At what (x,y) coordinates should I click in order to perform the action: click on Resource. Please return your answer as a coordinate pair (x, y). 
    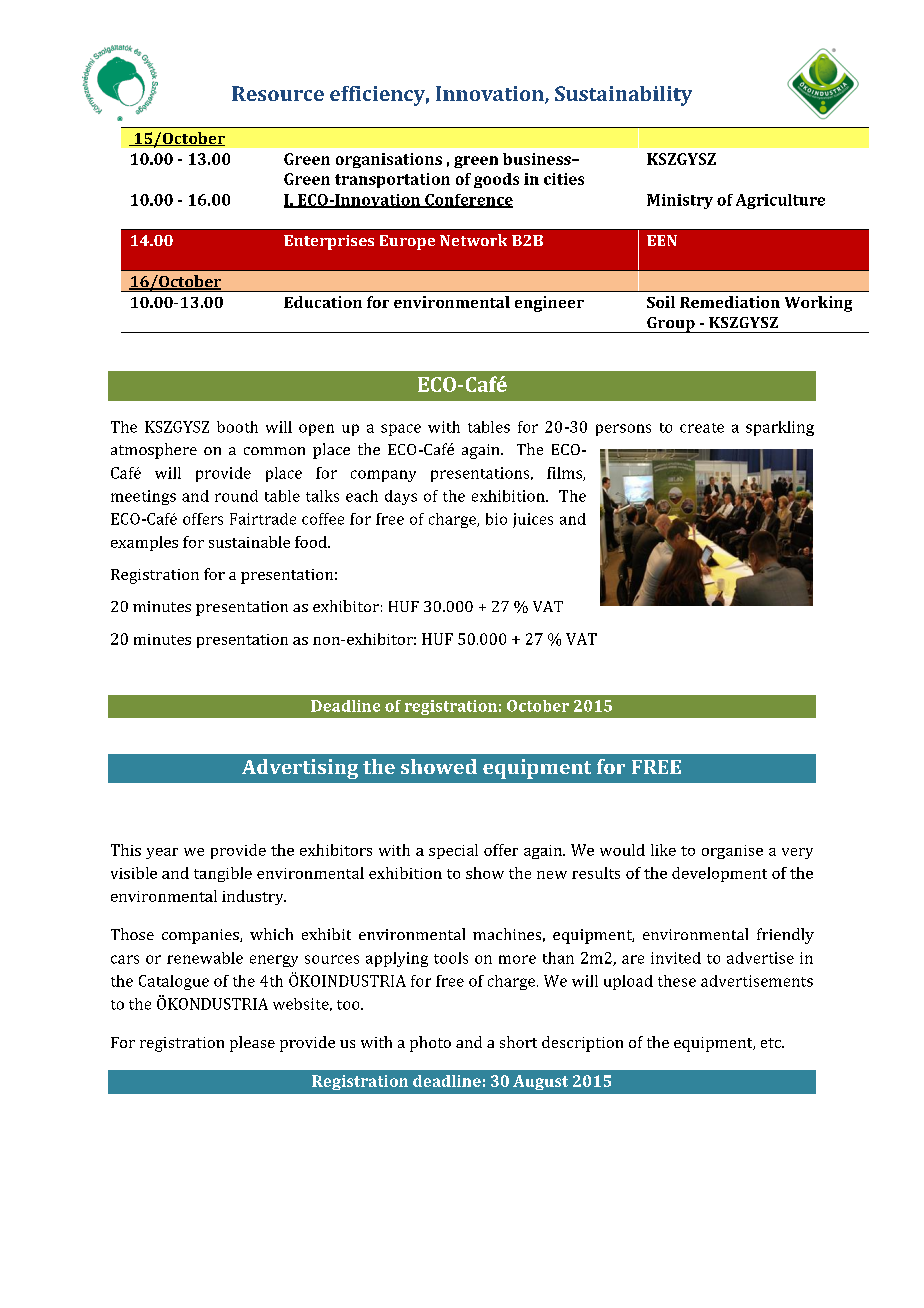
    Looking at the image, I should click on (278, 93).
